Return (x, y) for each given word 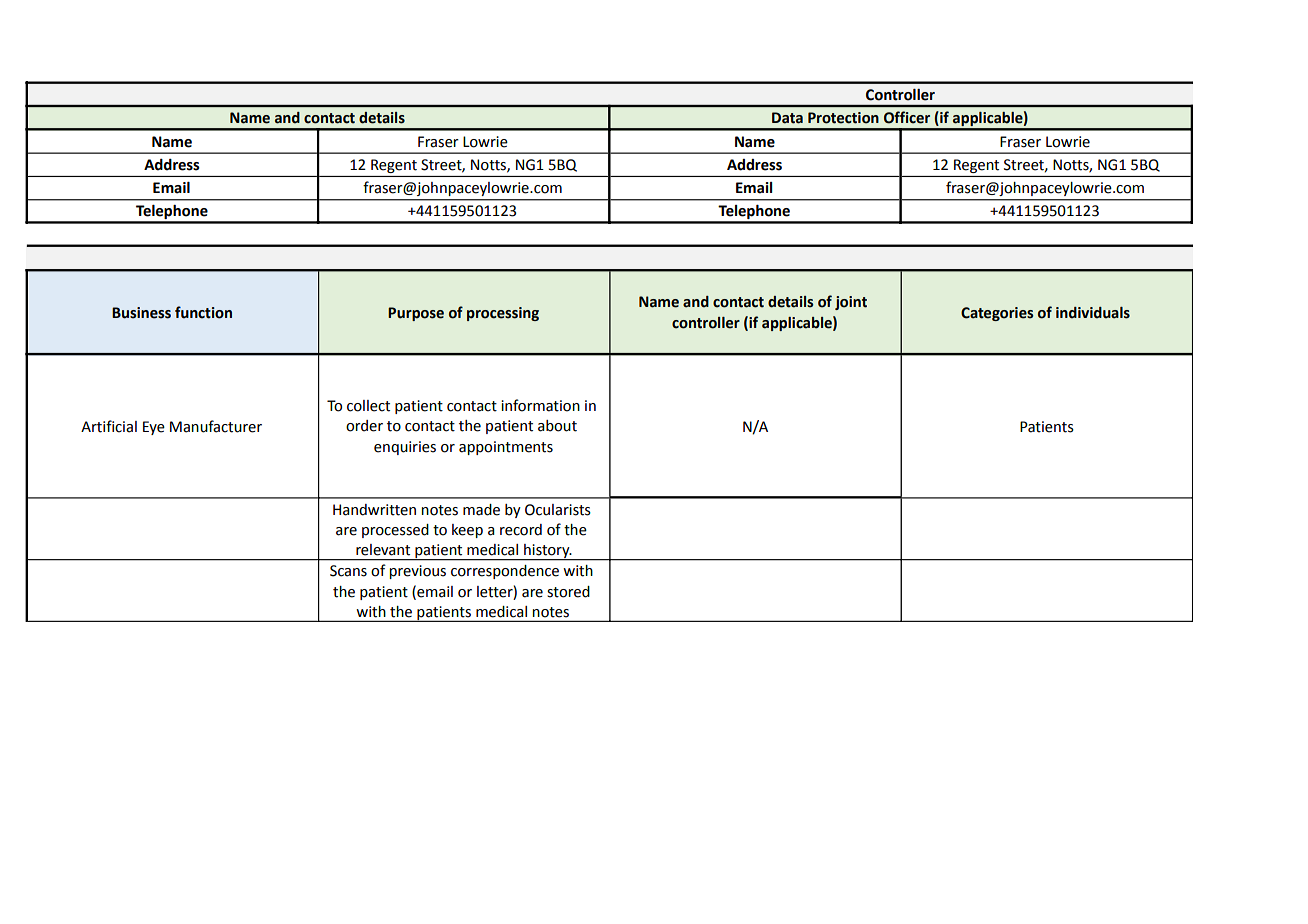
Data (787, 118)
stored (568, 592)
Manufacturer (216, 426)
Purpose (416, 314)
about (557, 426)
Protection (843, 118)
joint (851, 303)
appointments (506, 448)
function (203, 312)
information (540, 405)
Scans (348, 571)
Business (141, 313)
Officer (907, 117)
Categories (997, 314)
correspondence (505, 572)
